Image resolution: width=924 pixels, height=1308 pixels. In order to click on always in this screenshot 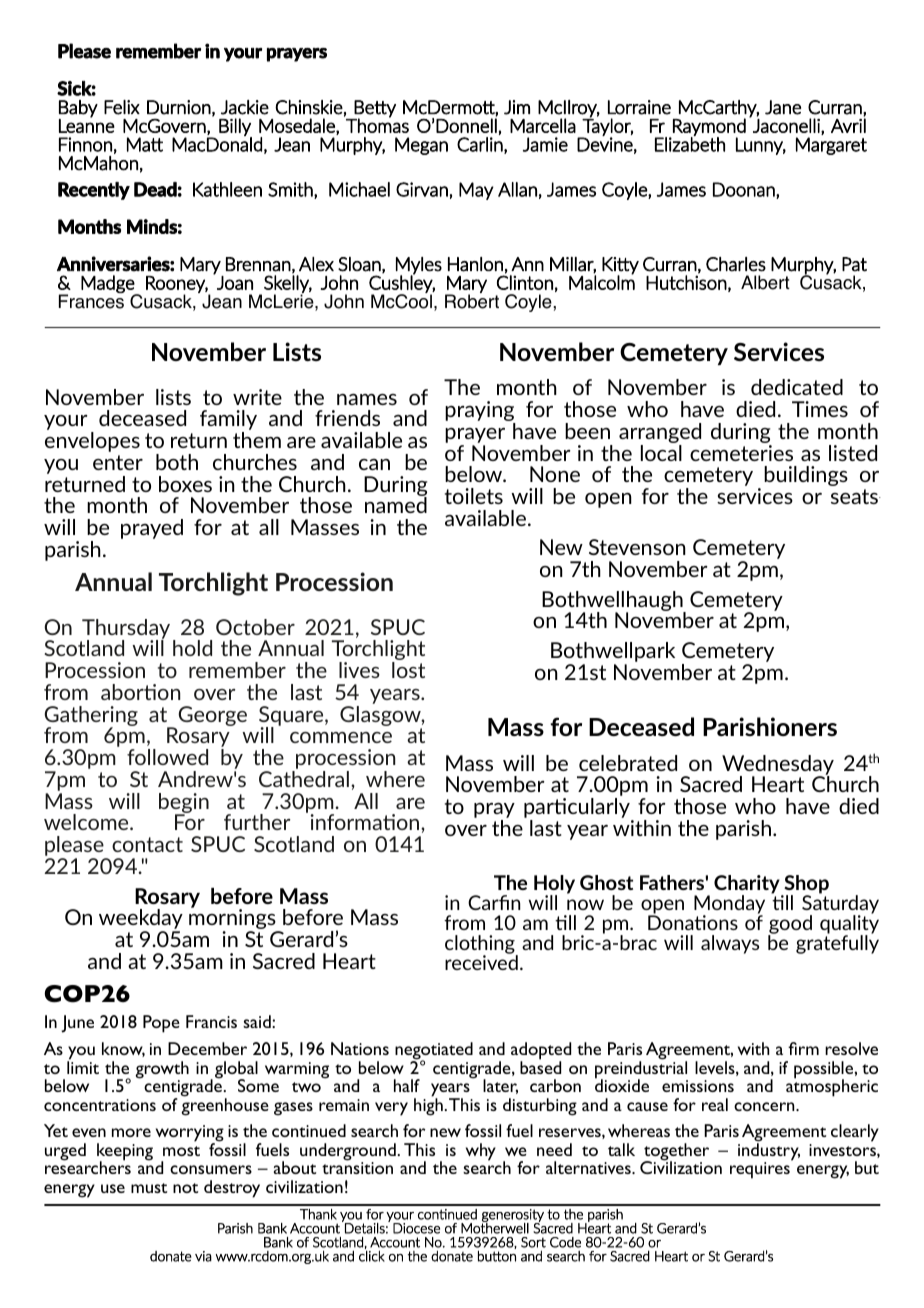, I will do `click(730, 944)`.
